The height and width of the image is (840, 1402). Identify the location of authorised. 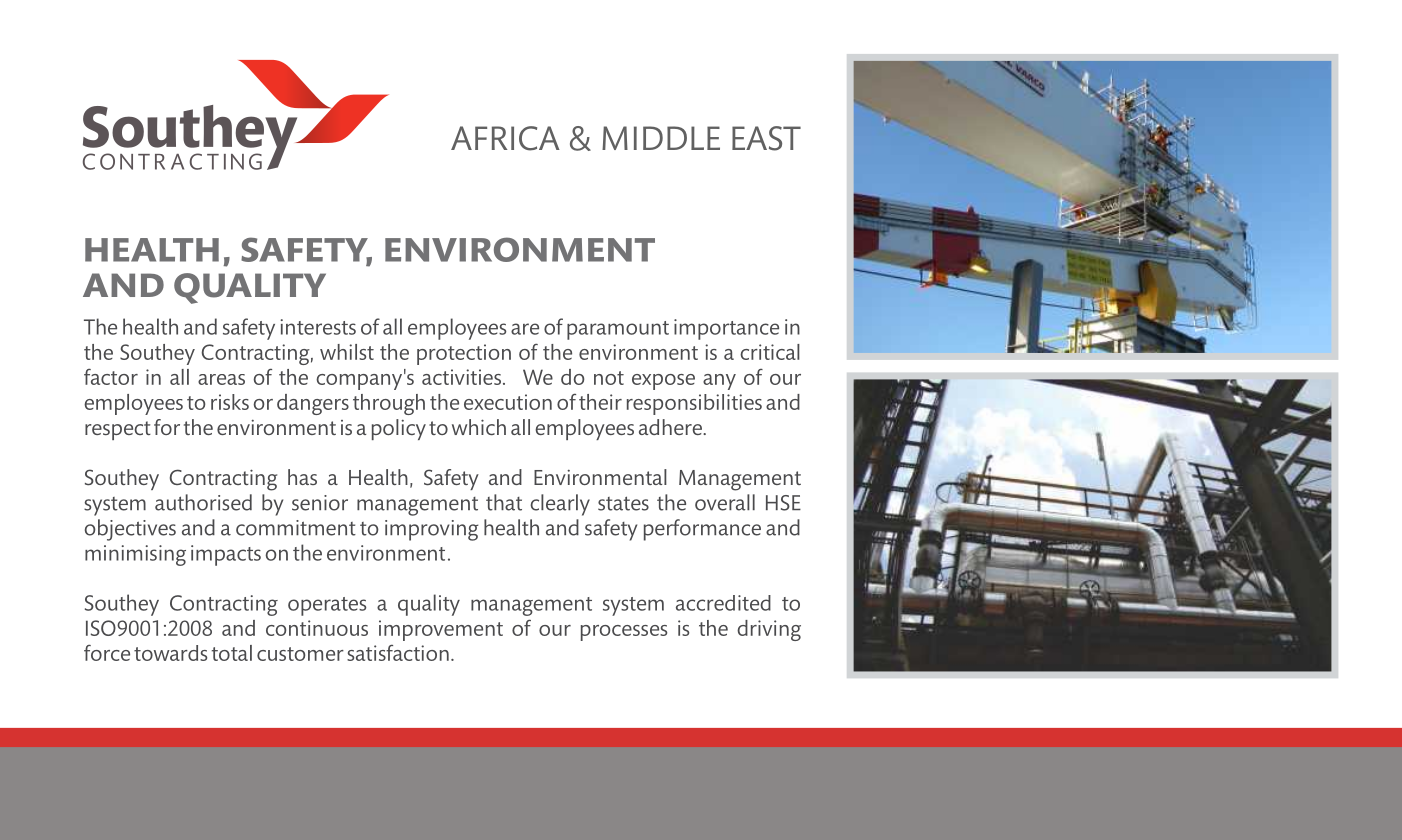
(203, 502).
